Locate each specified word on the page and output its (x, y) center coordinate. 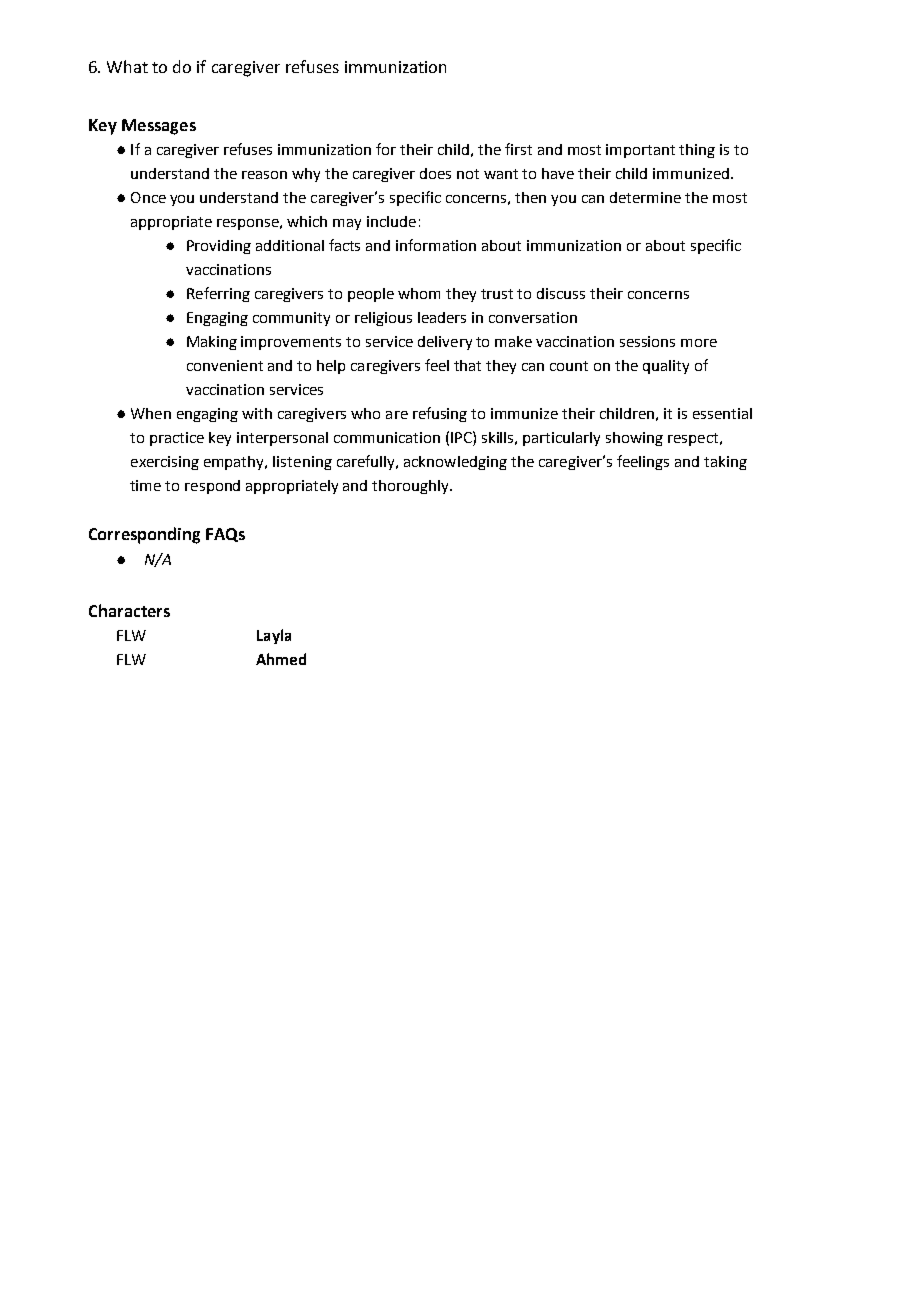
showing (634, 439)
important (640, 151)
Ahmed (281, 659)
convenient (225, 365)
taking (725, 463)
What (127, 66)
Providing (219, 247)
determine (645, 197)
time (145, 485)
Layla (274, 636)
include (391, 221)
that (467, 365)
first (518, 149)
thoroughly (412, 487)
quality (666, 367)
